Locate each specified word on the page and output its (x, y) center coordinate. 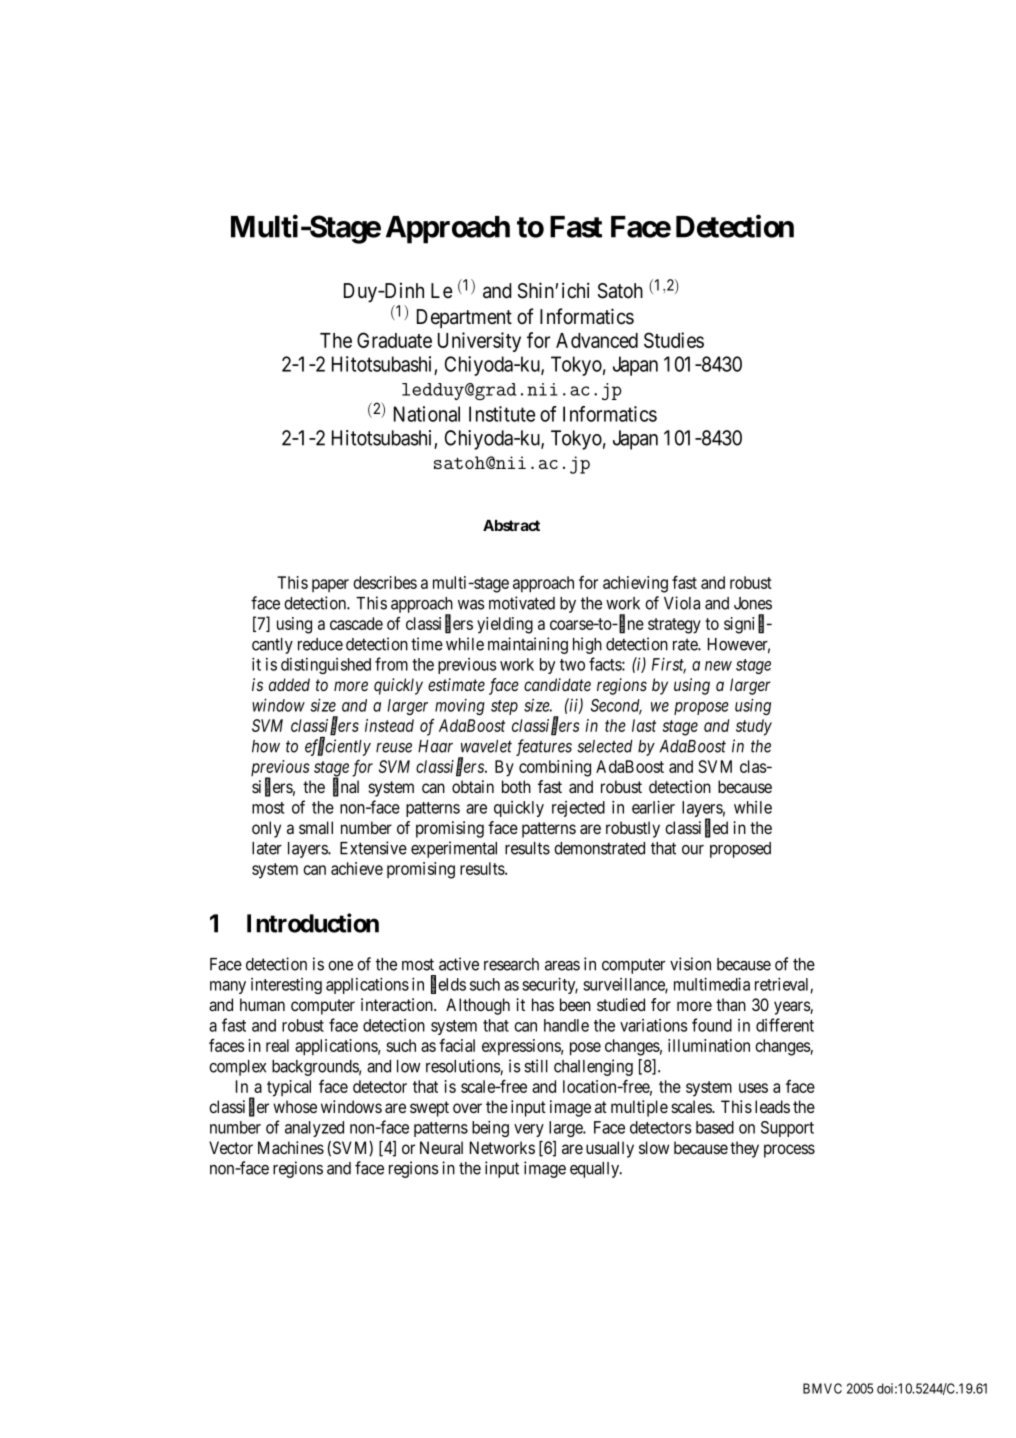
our (693, 850)
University (479, 342)
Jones (753, 603)
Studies (674, 340)
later (267, 848)
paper (330, 585)
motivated (522, 603)
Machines (291, 1147)
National (427, 414)
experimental (454, 849)
